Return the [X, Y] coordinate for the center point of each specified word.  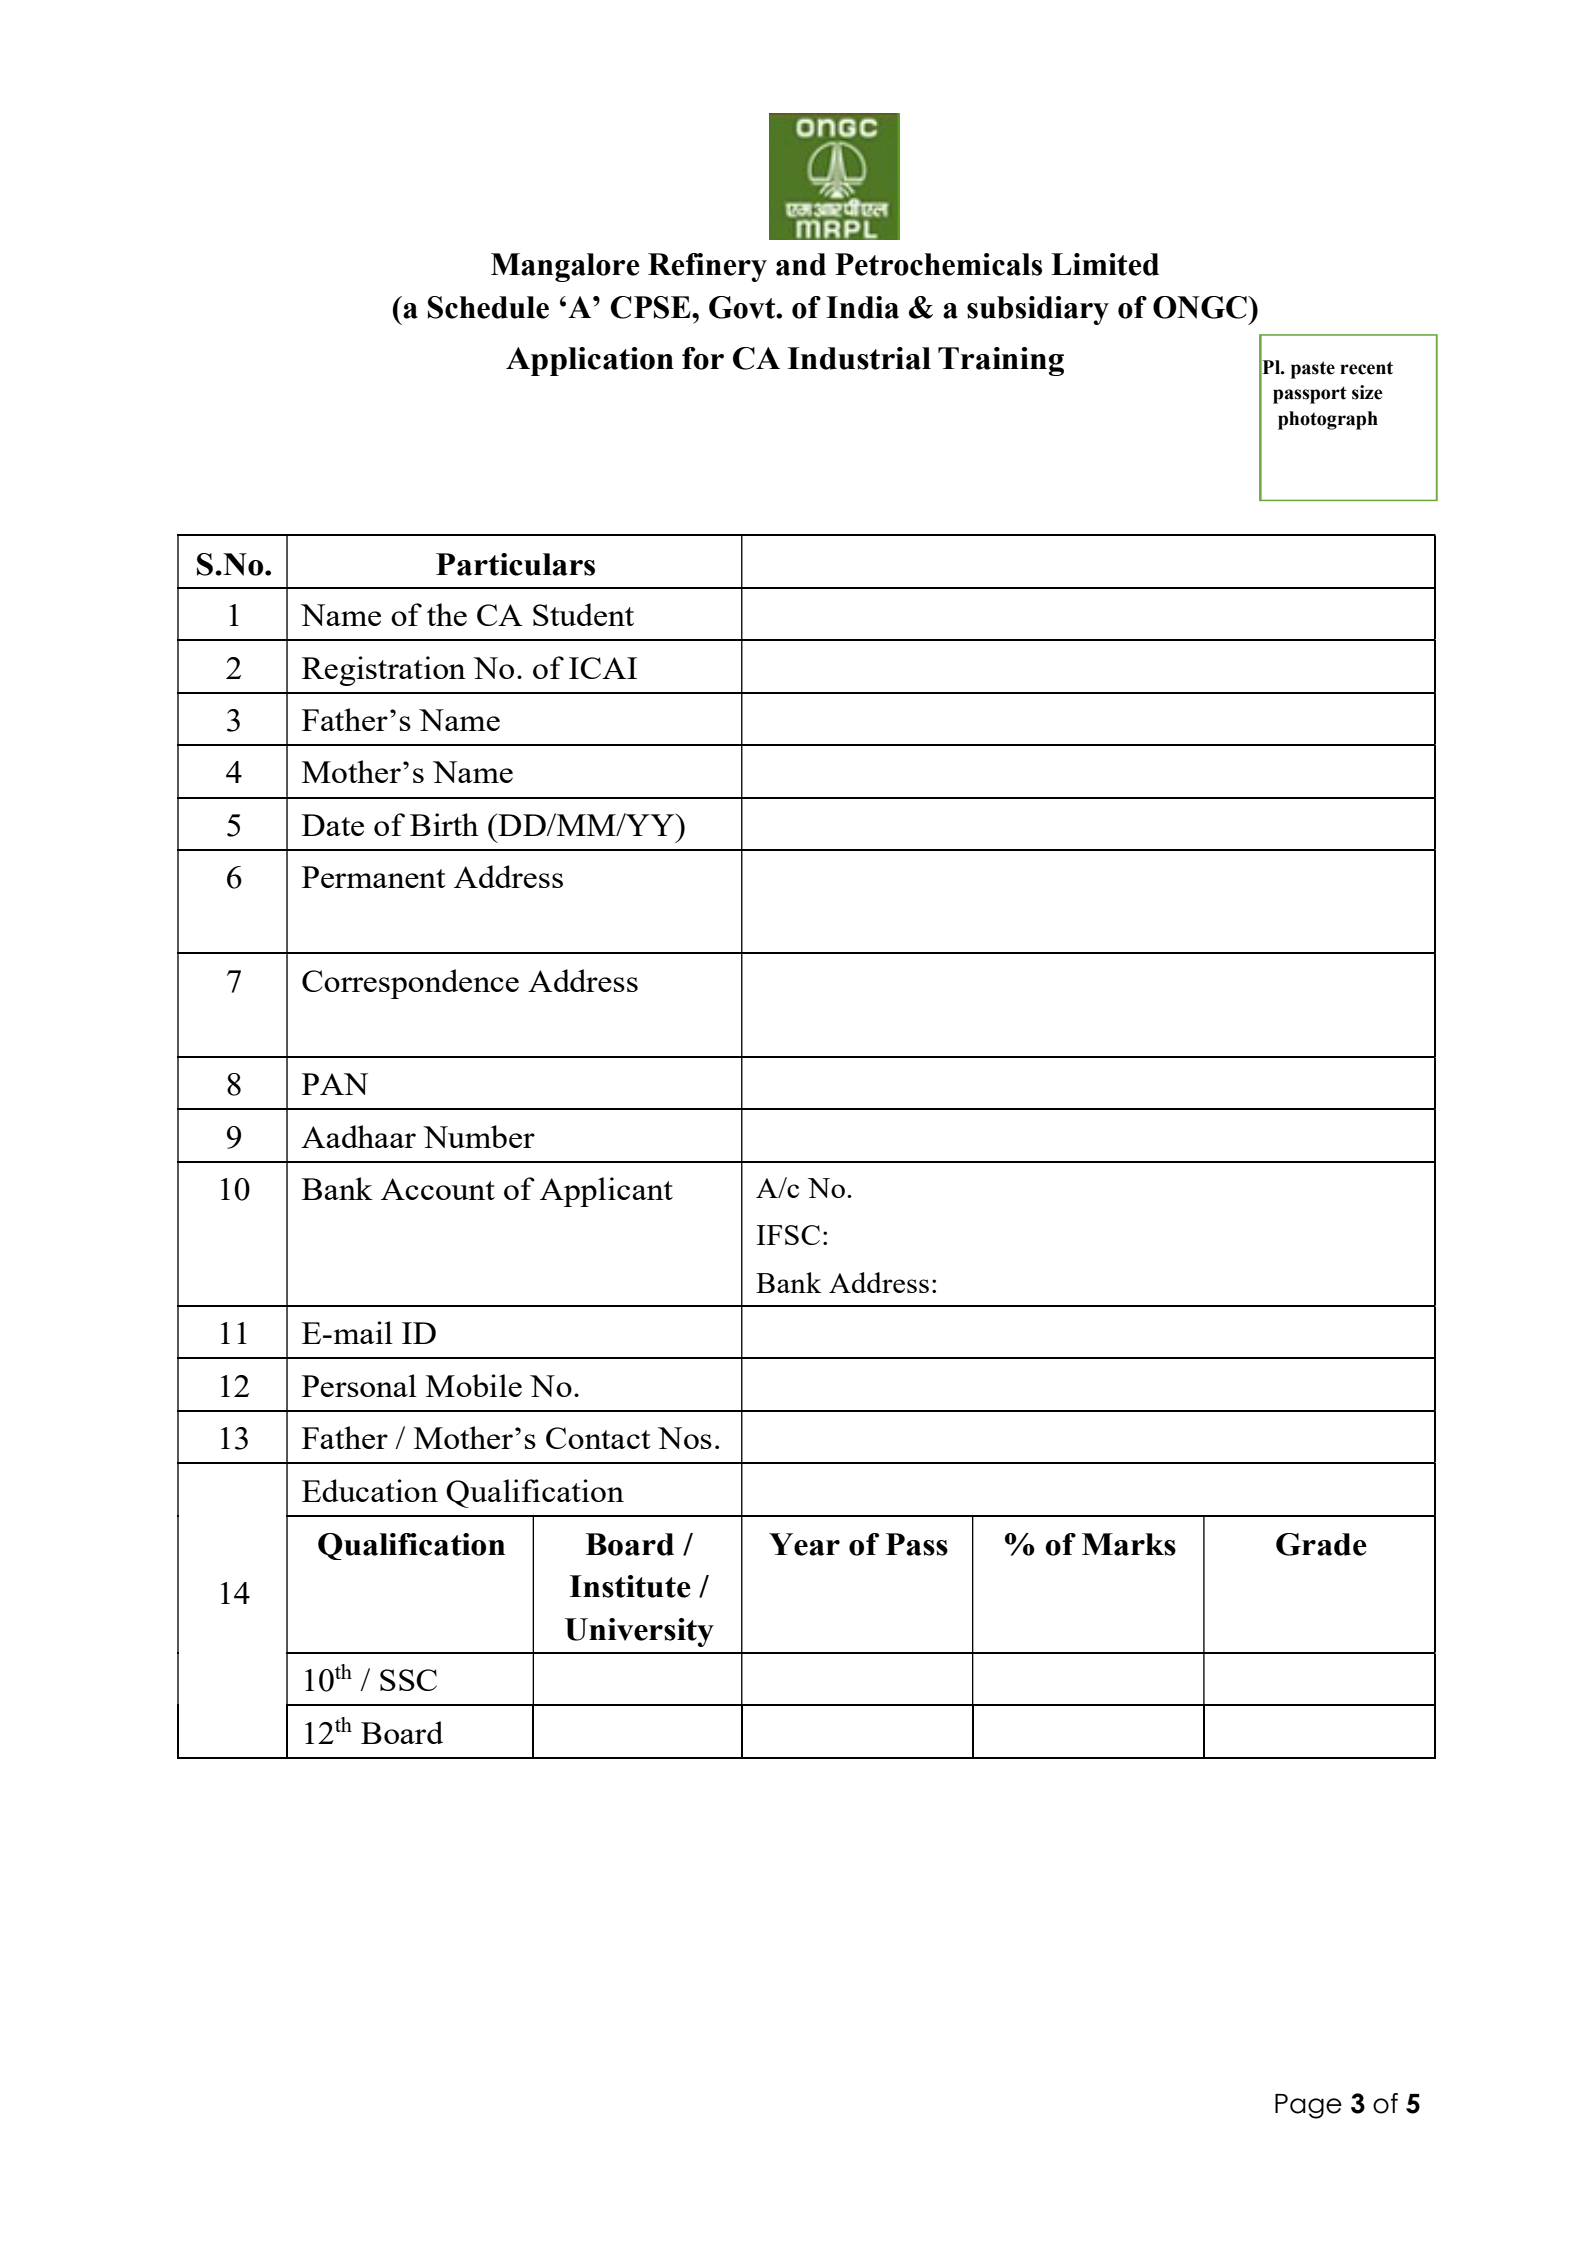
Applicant [606, 1192]
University [639, 1632]
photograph [1328, 420]
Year [804, 1544]
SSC [408, 1680]
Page [1308, 2106]
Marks [1129, 1544]
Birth [444, 824]
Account [438, 1189]
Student [583, 614]
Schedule [488, 307]
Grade [1321, 1544]
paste [1313, 370]
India [862, 307]
